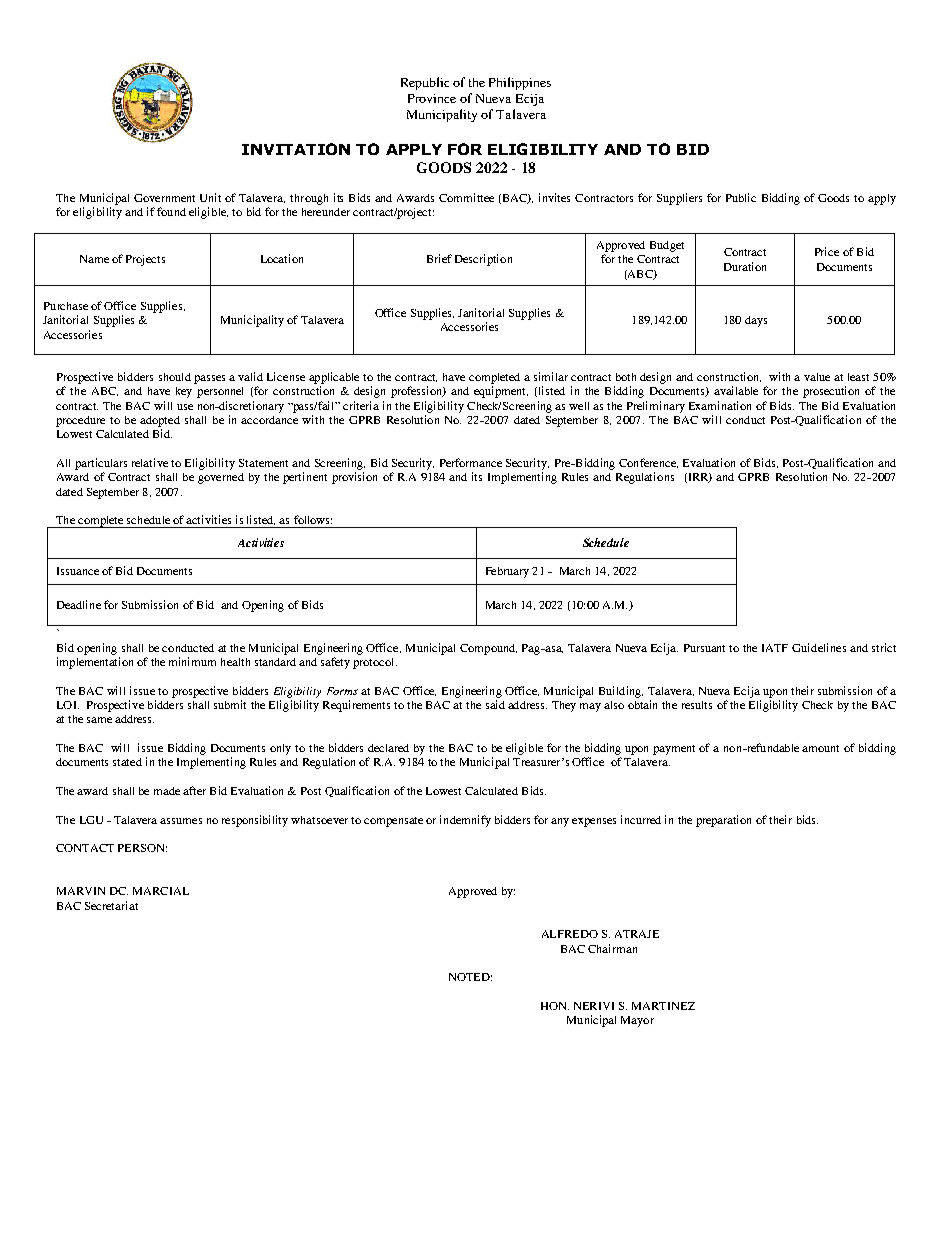  Describe the element at coordinates (819, 647) in the document. I see `Guidelines` at that location.
